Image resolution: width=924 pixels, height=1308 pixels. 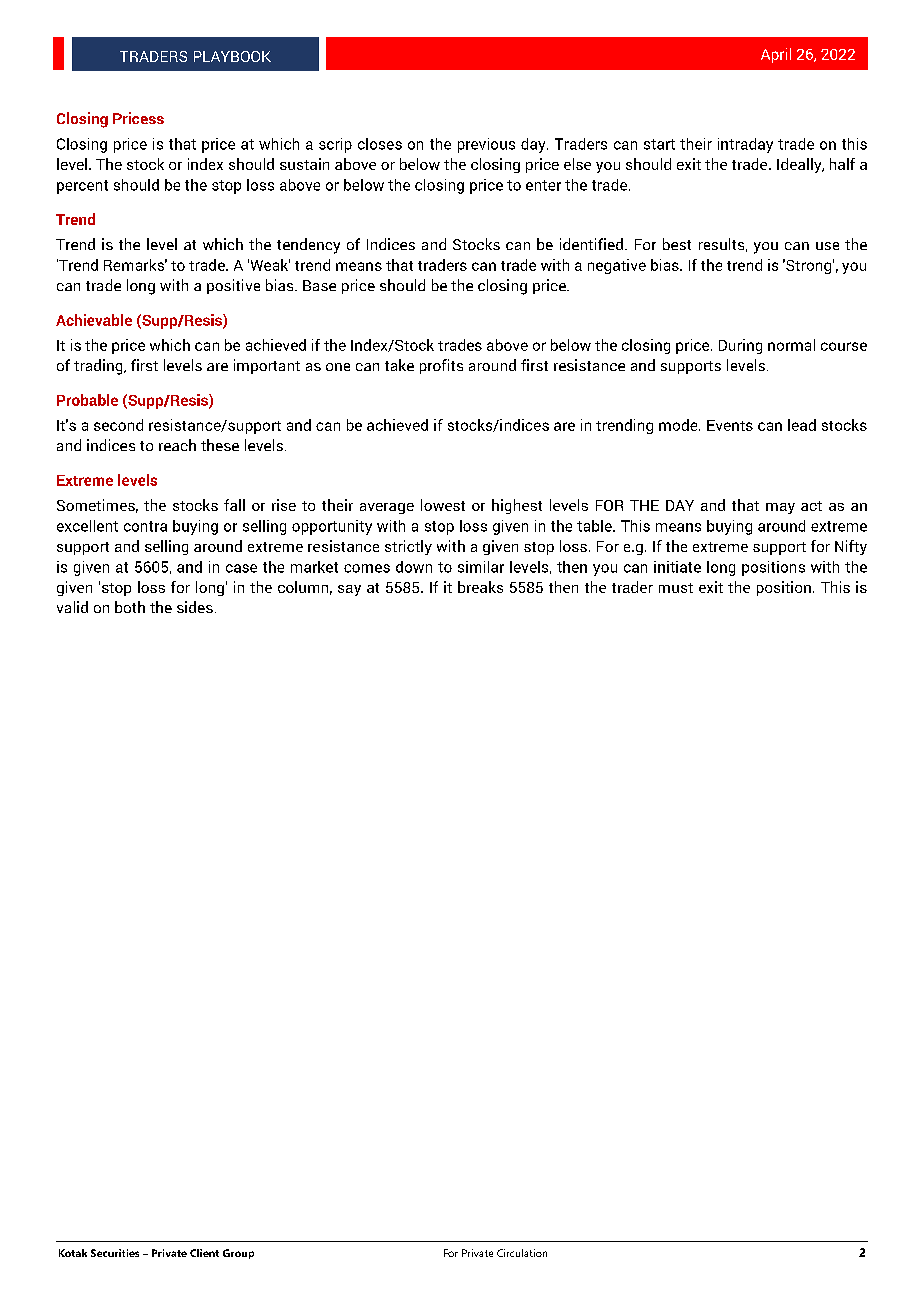 What do you see at coordinates (480, 587) in the screenshot?
I see `breaks` at bounding box center [480, 587].
